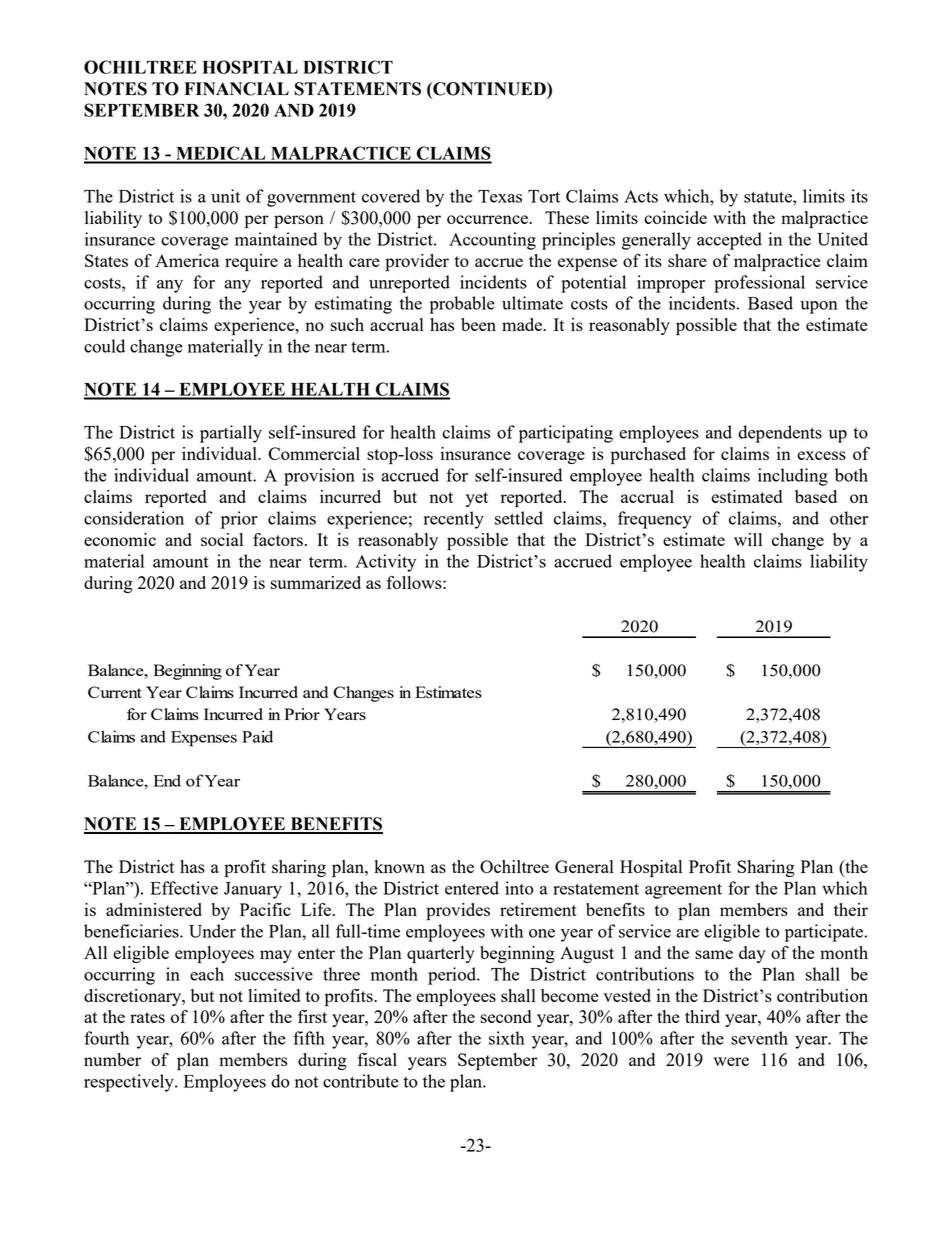 This screenshot has width=952, height=1233. I want to click on rates, so click(147, 1017).
